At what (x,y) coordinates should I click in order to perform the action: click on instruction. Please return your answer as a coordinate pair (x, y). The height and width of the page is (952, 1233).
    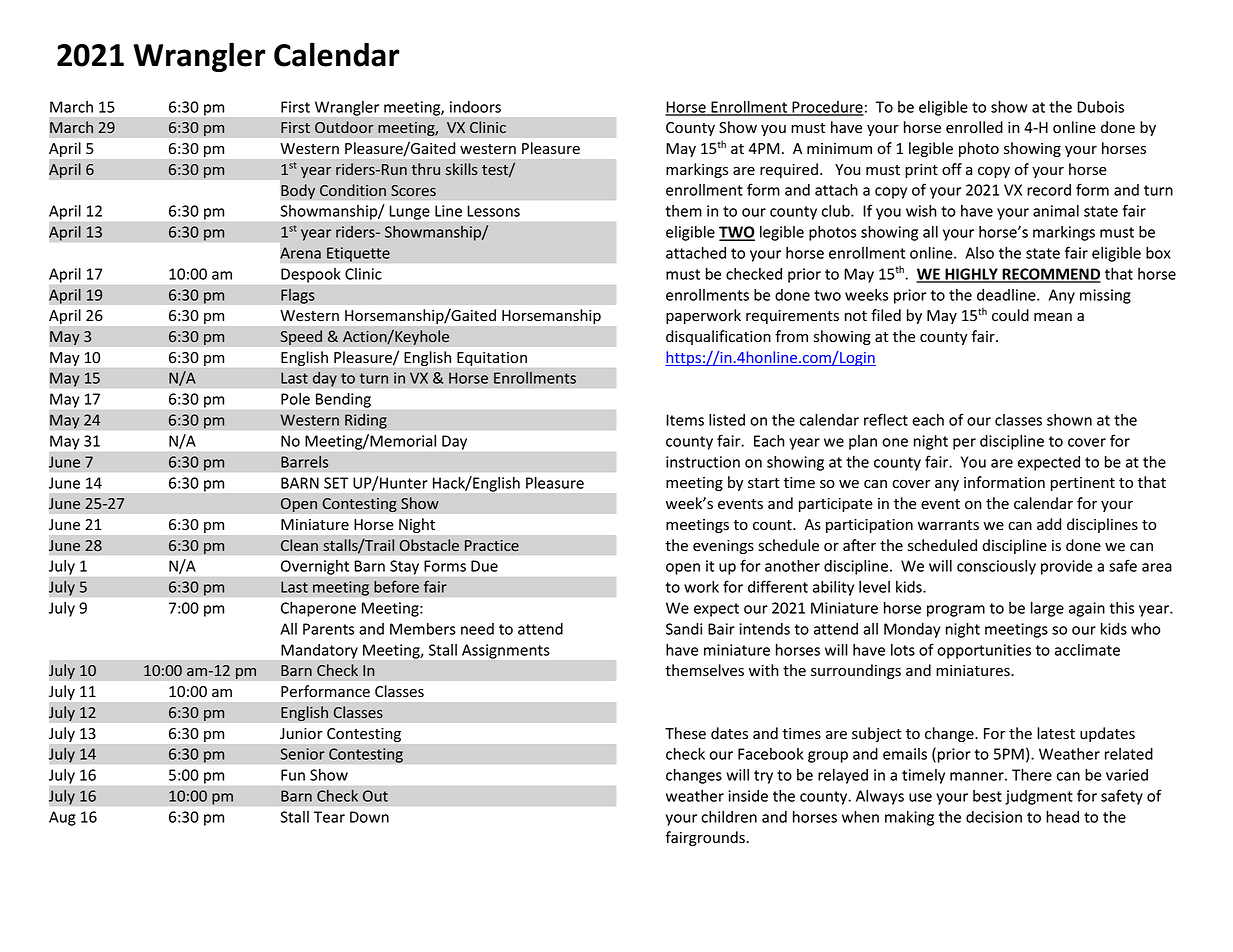
    Looking at the image, I should click on (703, 462).
